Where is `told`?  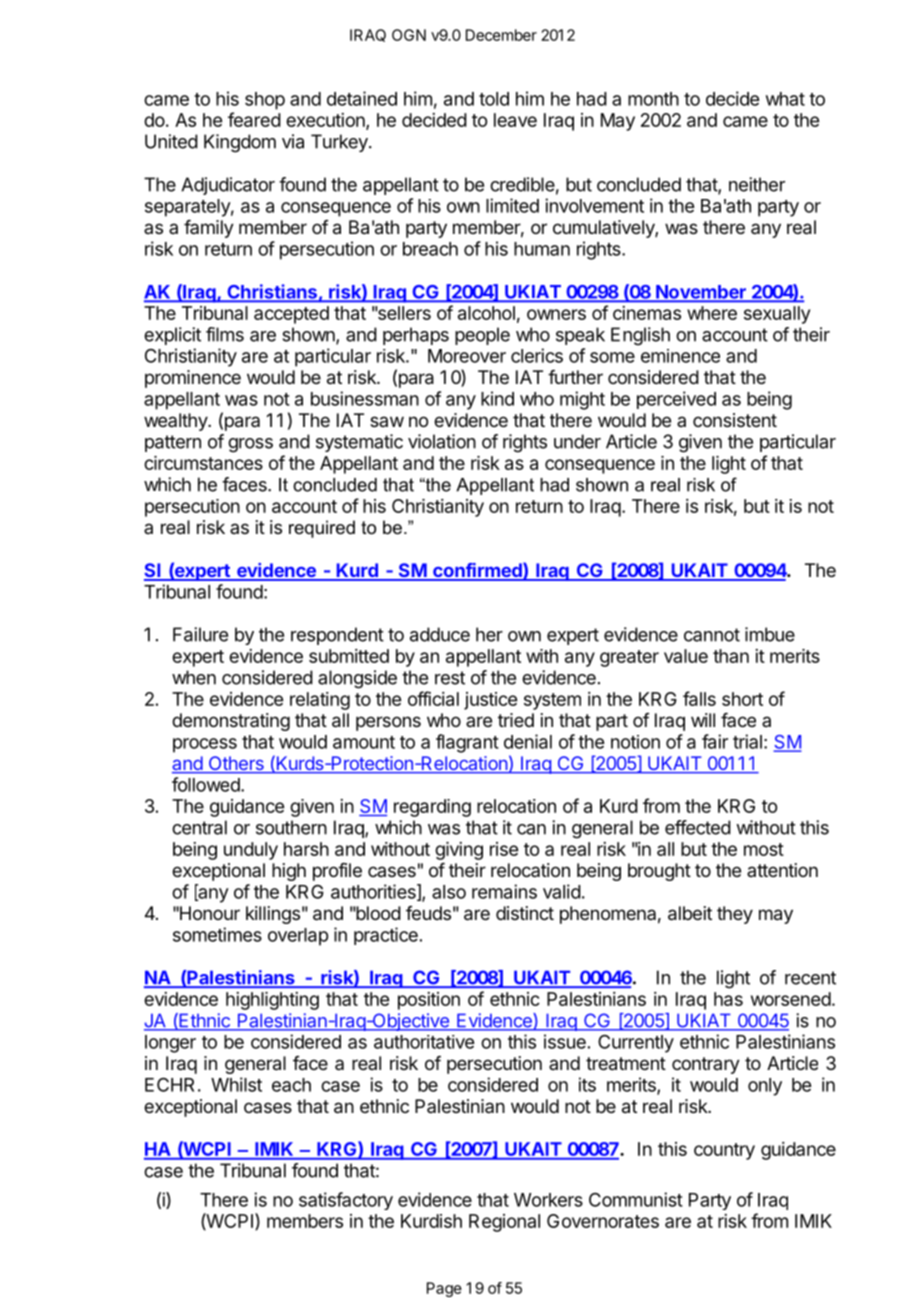
told is located at coordinates (494, 99).
